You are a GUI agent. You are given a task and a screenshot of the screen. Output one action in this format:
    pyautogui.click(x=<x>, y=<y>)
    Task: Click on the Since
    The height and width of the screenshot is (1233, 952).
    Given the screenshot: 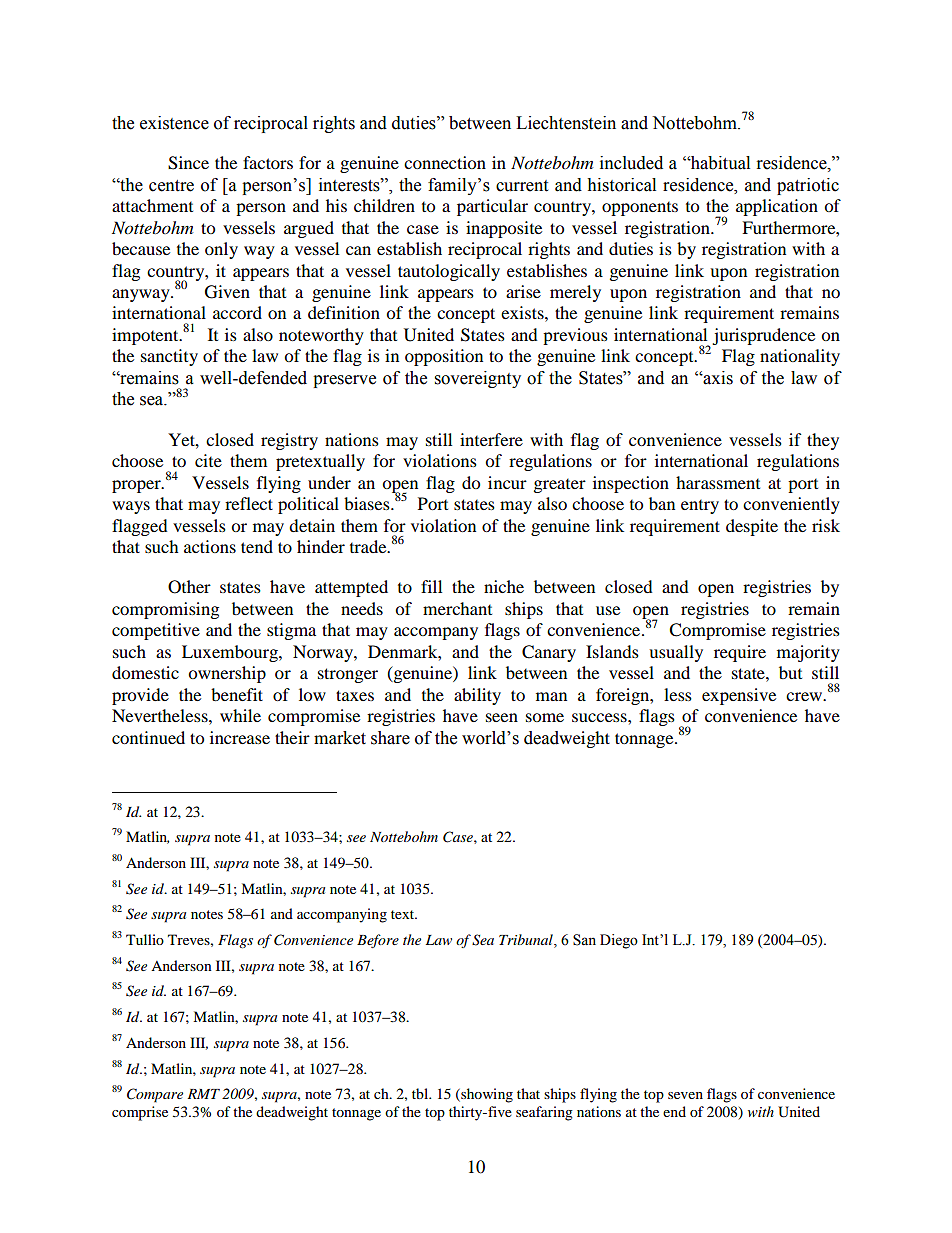 What is the action you would take?
    pyautogui.click(x=188, y=163)
